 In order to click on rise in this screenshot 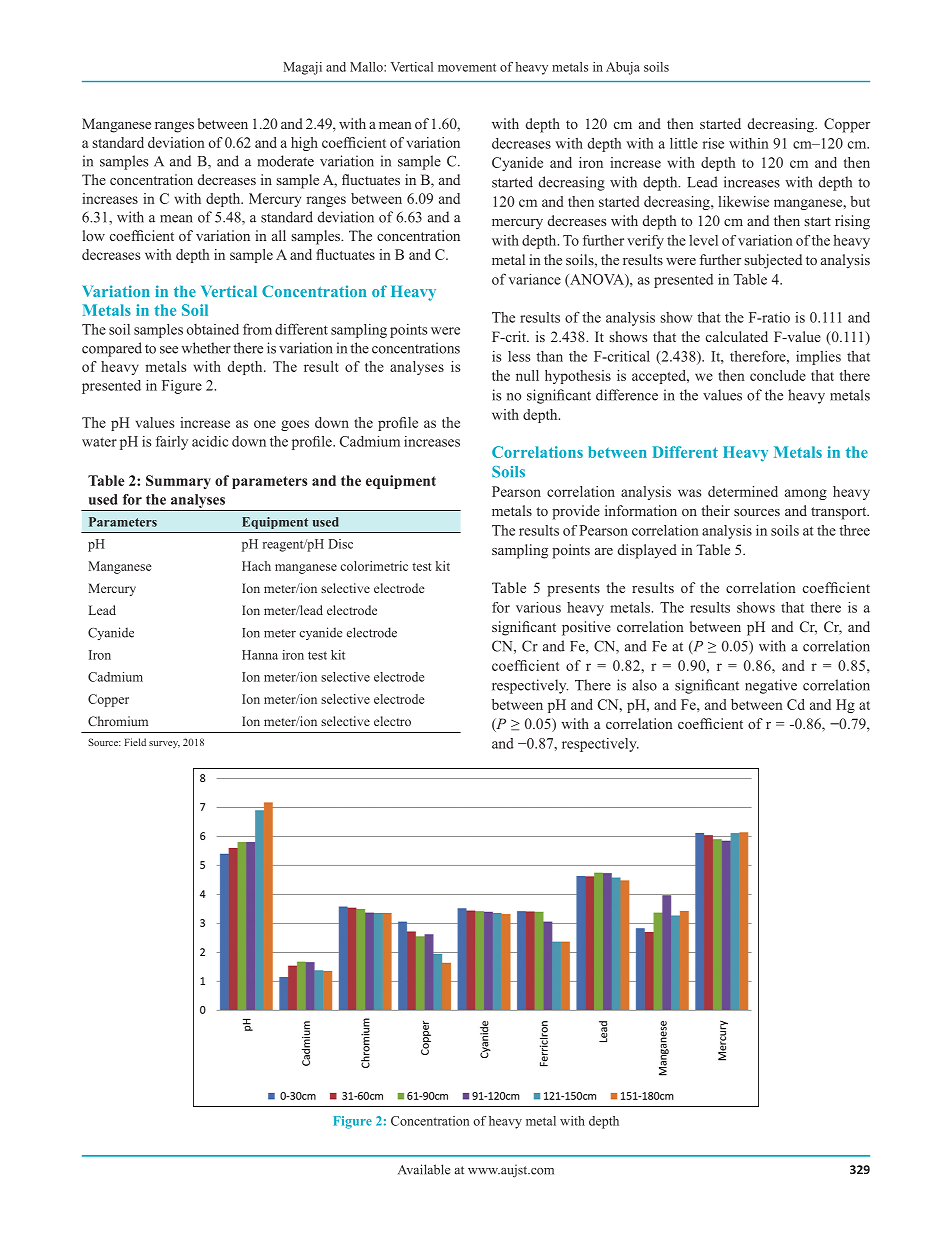, I will do `click(713, 143)`.
